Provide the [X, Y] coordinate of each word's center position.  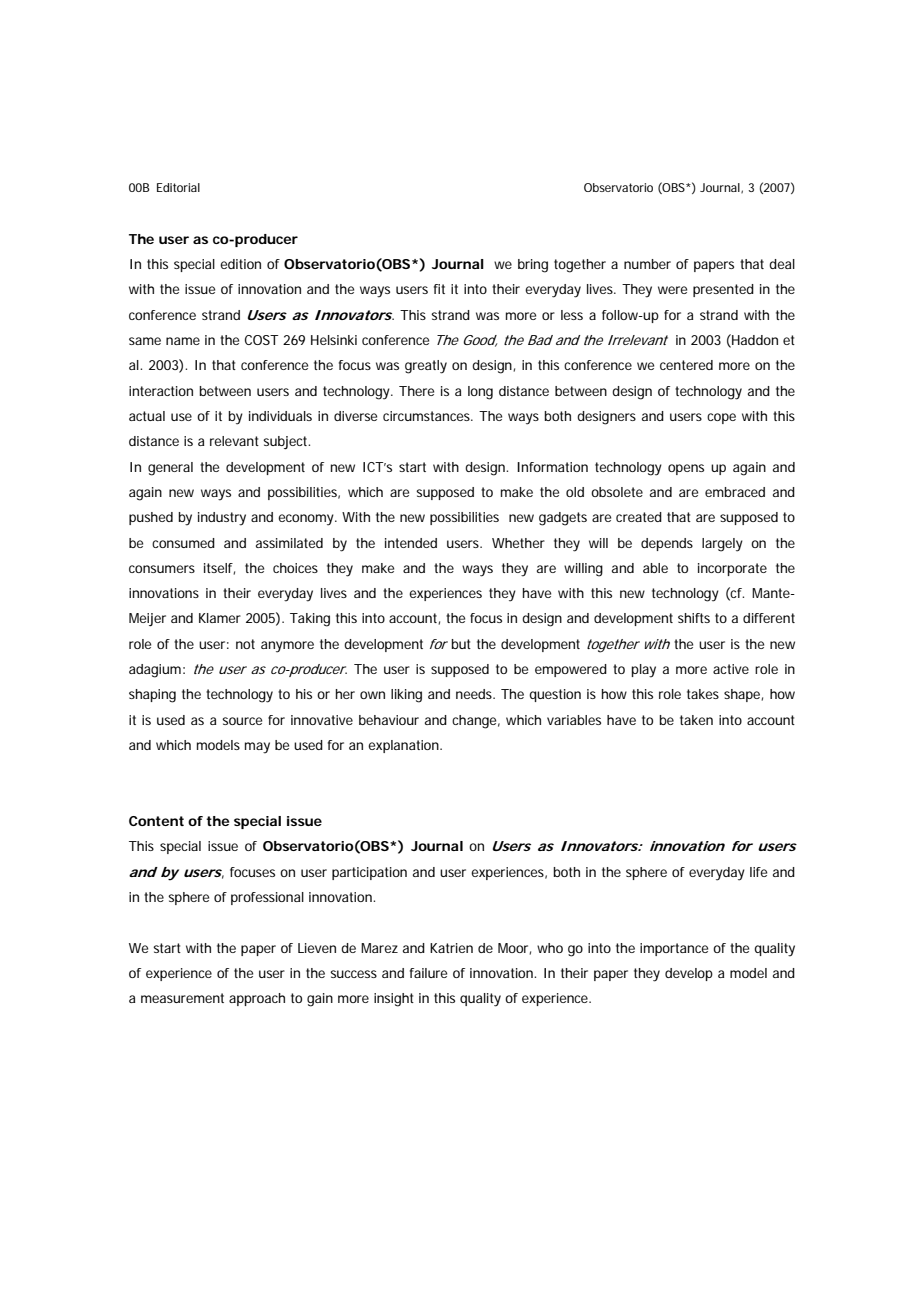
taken [696, 720]
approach [257, 999]
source [242, 721]
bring [533, 266]
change [474, 722]
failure [428, 973]
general [170, 469]
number [647, 264]
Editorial [178, 187]
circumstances [427, 416]
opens [686, 469]
